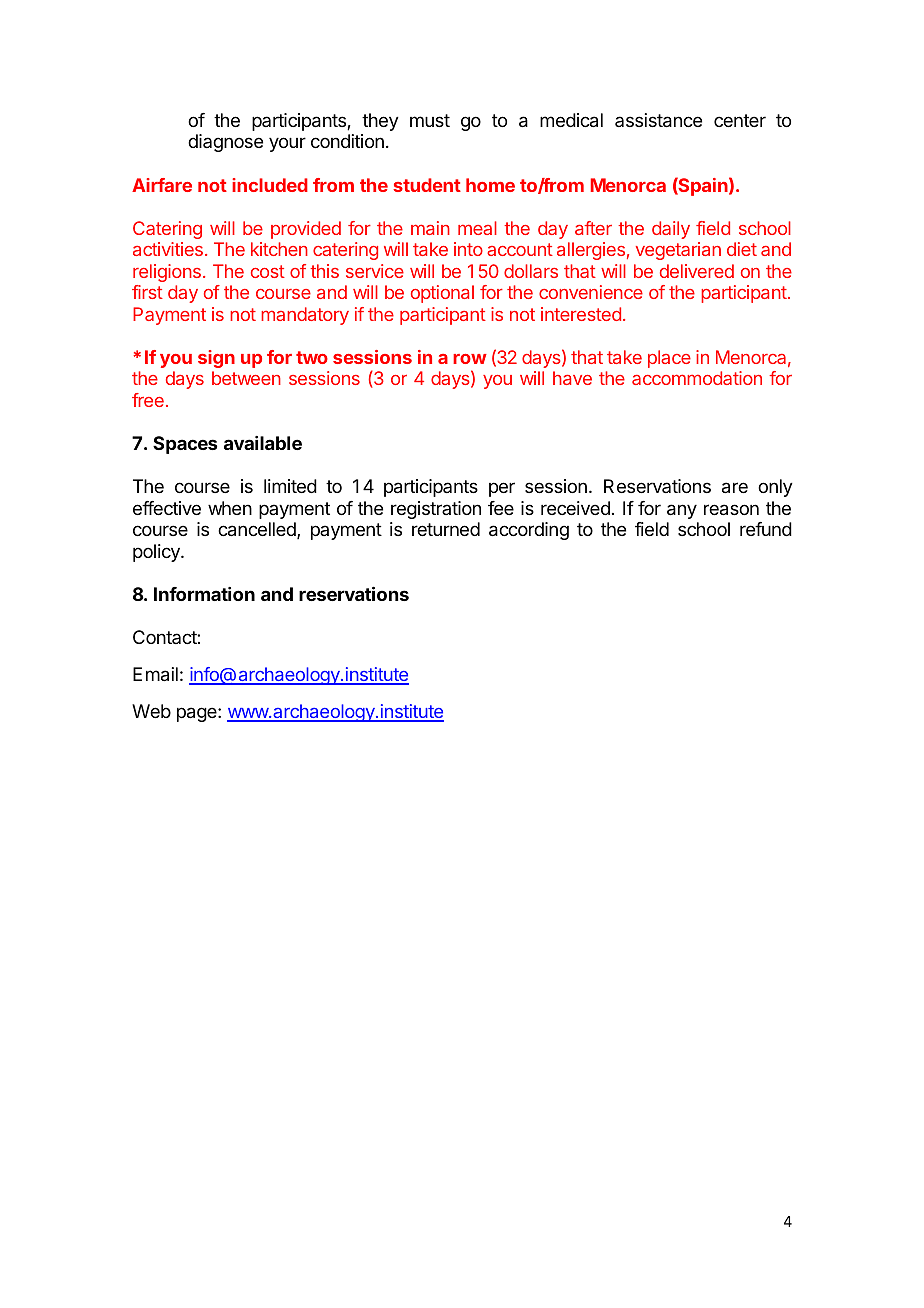 Image resolution: width=924 pixels, height=1308 pixels. I want to click on center, so click(740, 120).
